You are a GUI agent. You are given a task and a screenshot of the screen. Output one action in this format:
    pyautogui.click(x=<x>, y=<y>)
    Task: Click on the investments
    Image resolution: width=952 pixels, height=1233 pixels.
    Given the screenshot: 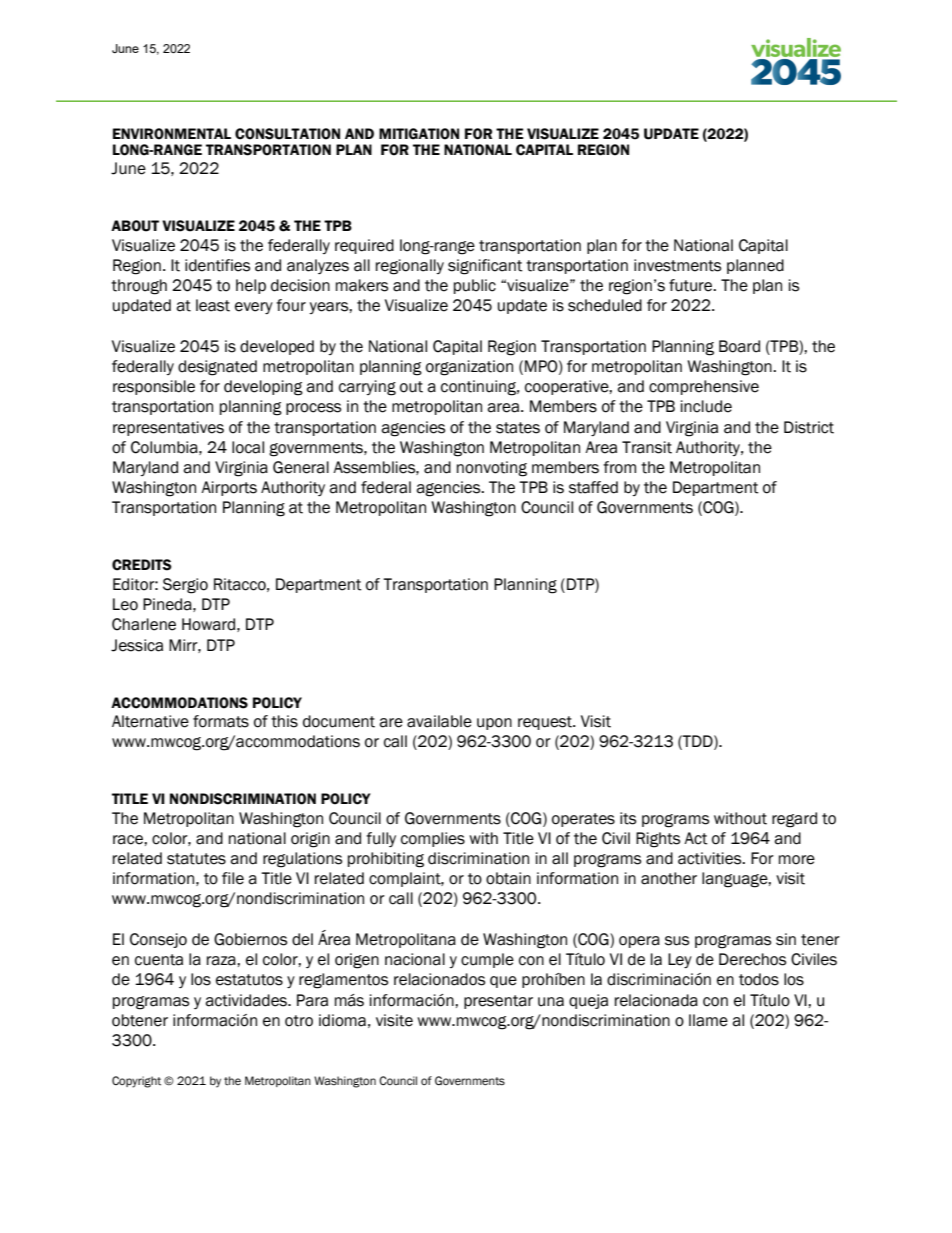 What is the action you would take?
    pyautogui.click(x=677, y=265)
